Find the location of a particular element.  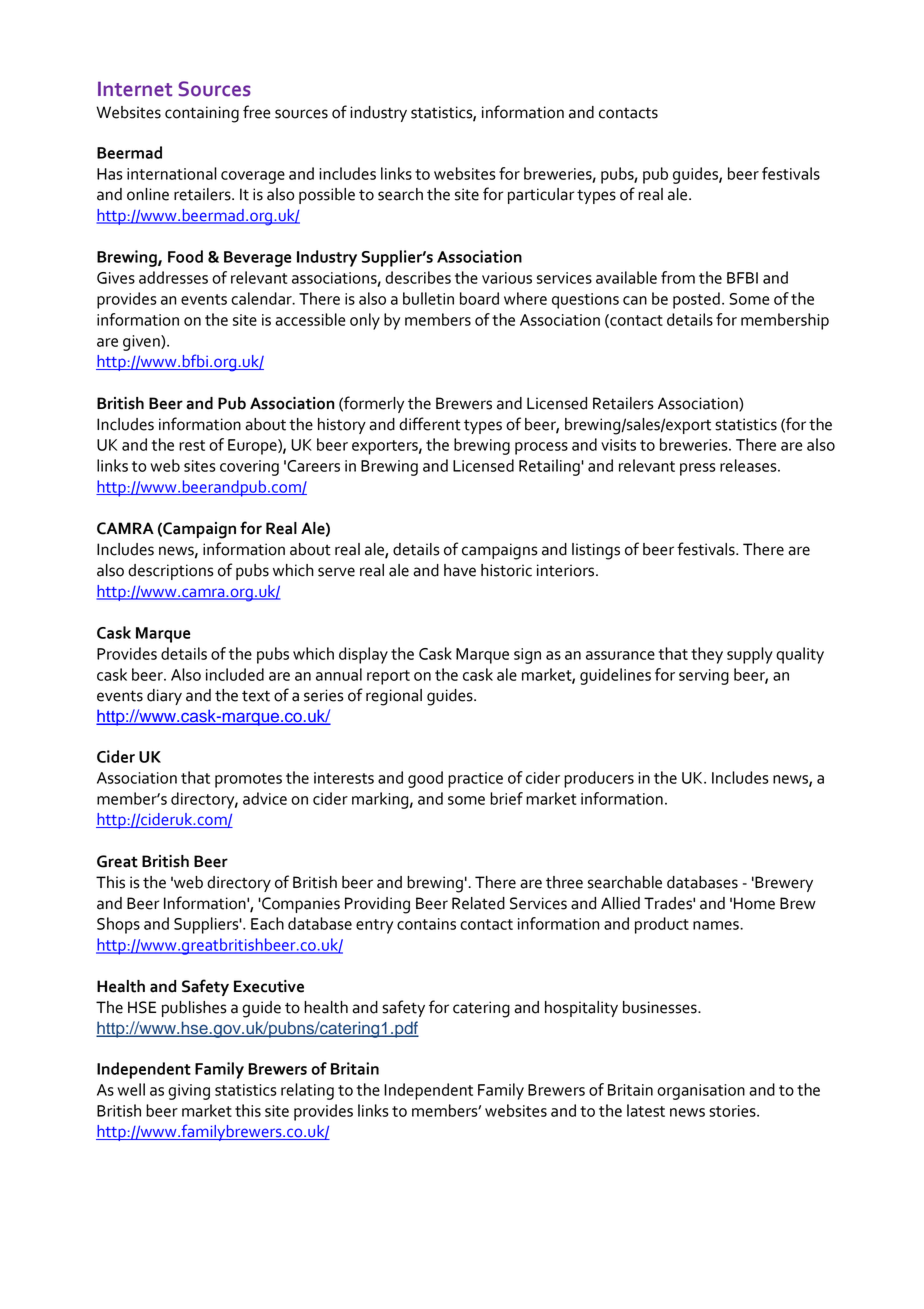

have is located at coordinates (460, 570).
